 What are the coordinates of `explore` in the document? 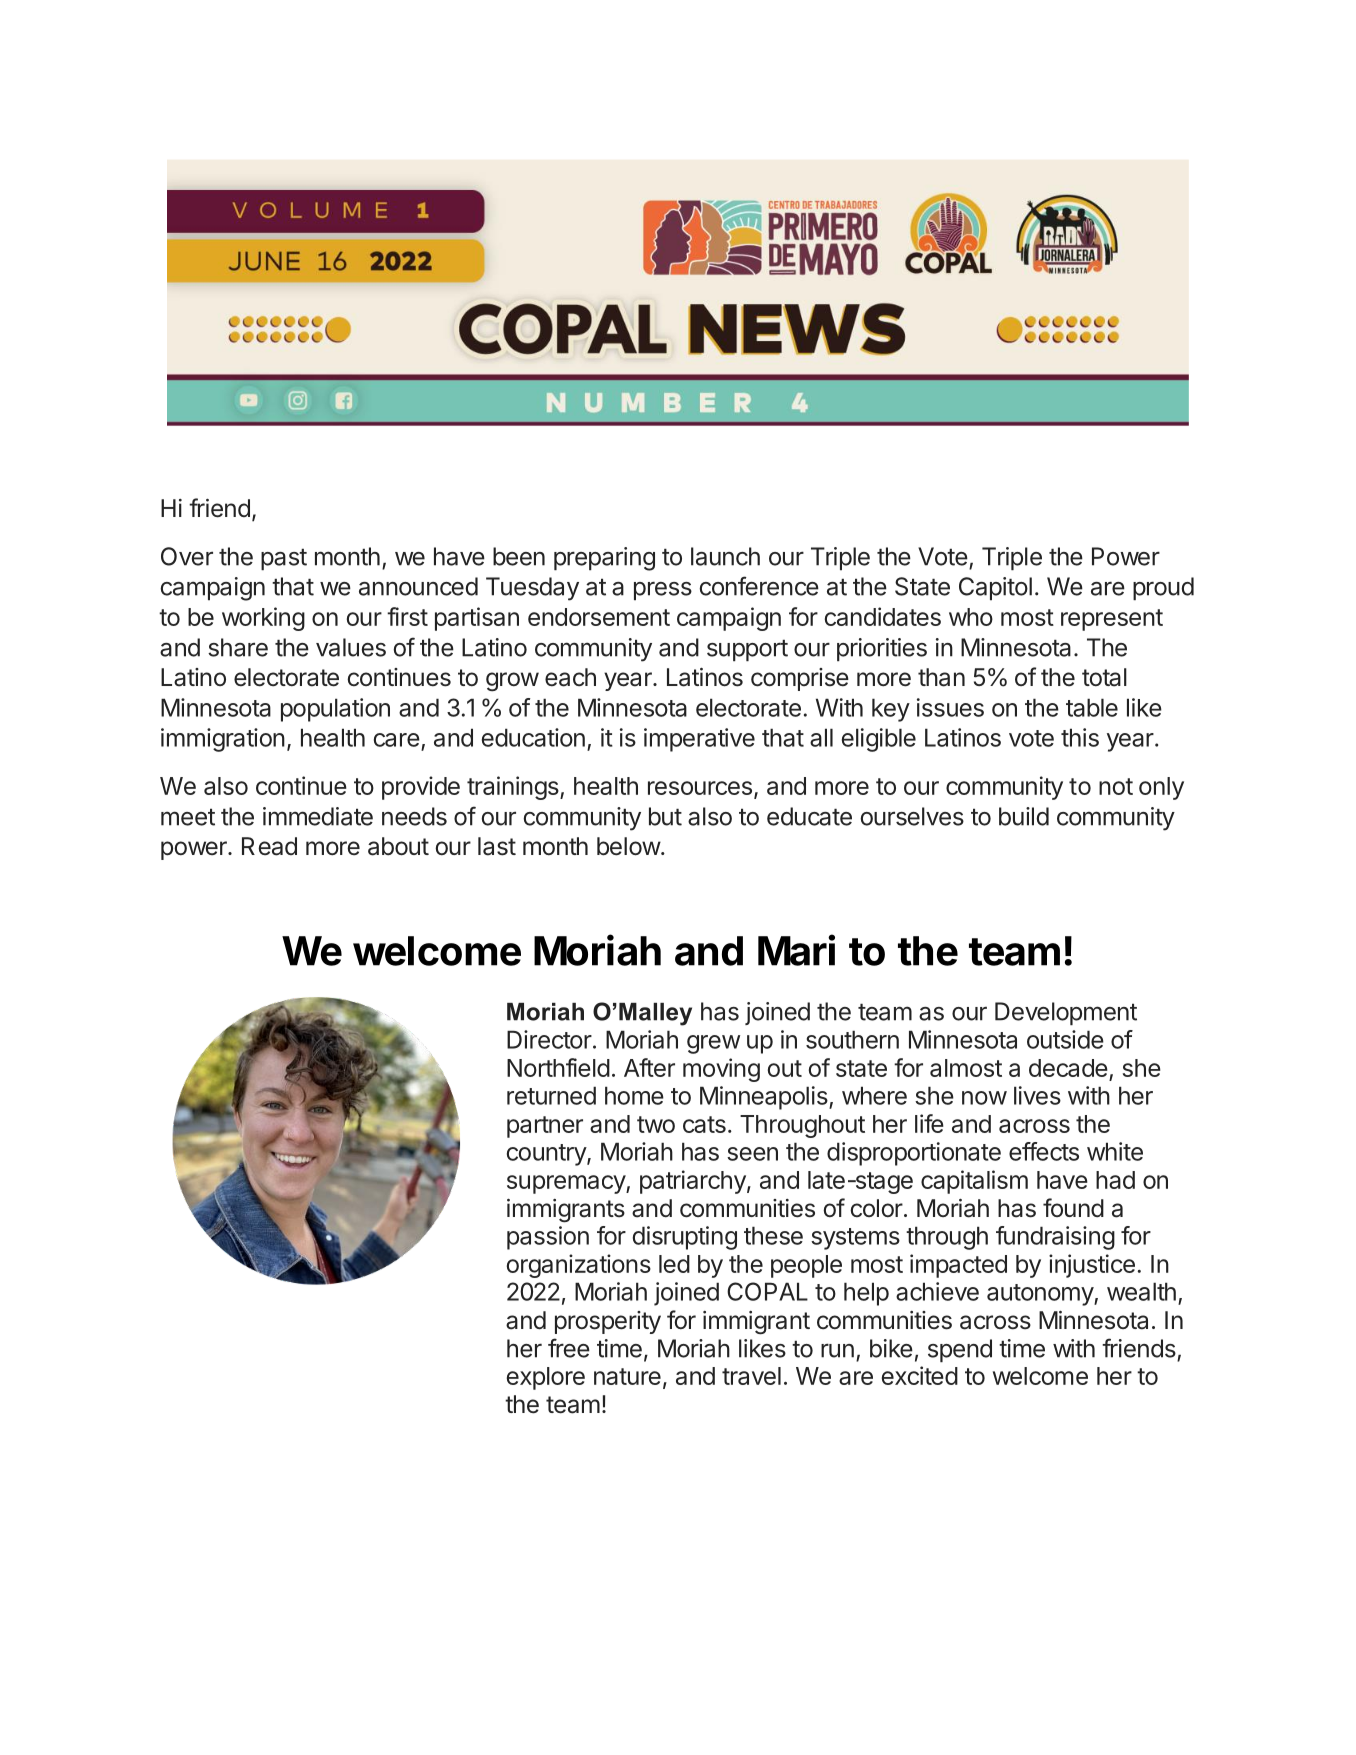 It's located at (546, 1378).
